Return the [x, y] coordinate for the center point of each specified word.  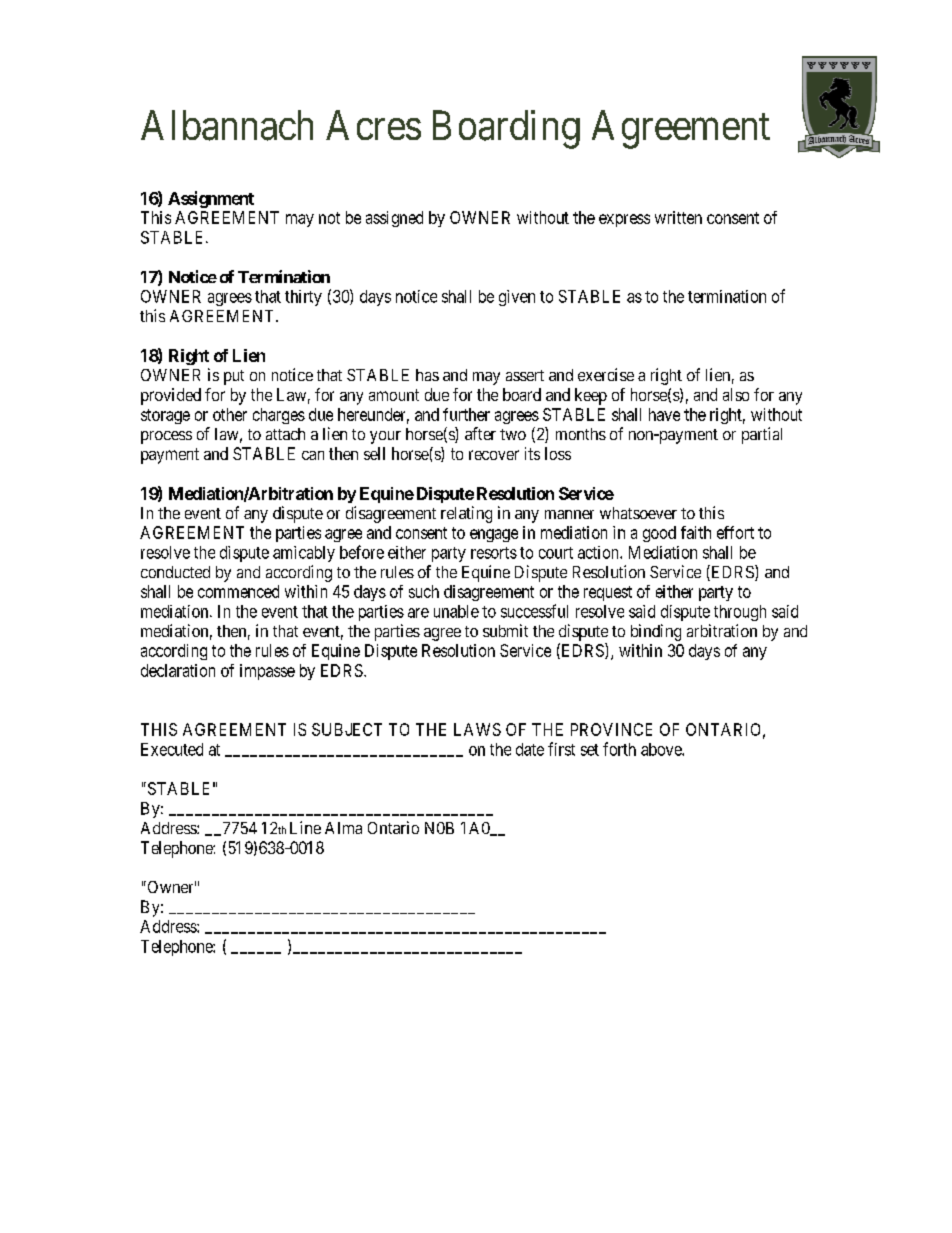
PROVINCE [611, 729]
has [427, 375]
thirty [303, 298]
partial [762, 435]
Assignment [211, 199]
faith [696, 532]
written [678, 217]
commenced [238, 591]
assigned [394, 219]
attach [285, 434]
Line [305, 827]
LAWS [477, 729]
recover [494, 455]
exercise [606, 374]
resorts [494, 553]
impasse [267, 672]
